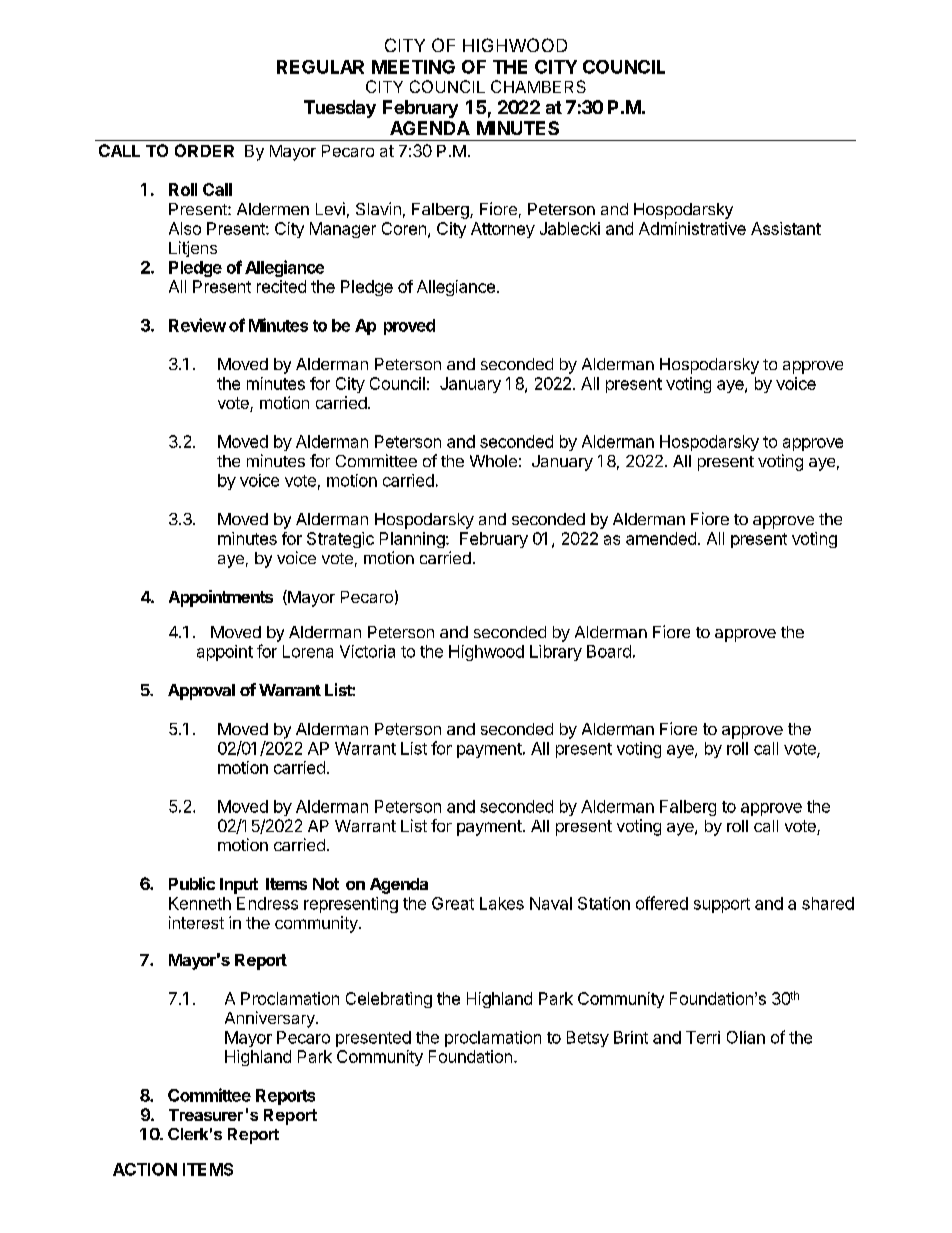 This page has height=1233, width=952. What do you see at coordinates (204, 150) in the page?
I see `ORDER` at bounding box center [204, 150].
